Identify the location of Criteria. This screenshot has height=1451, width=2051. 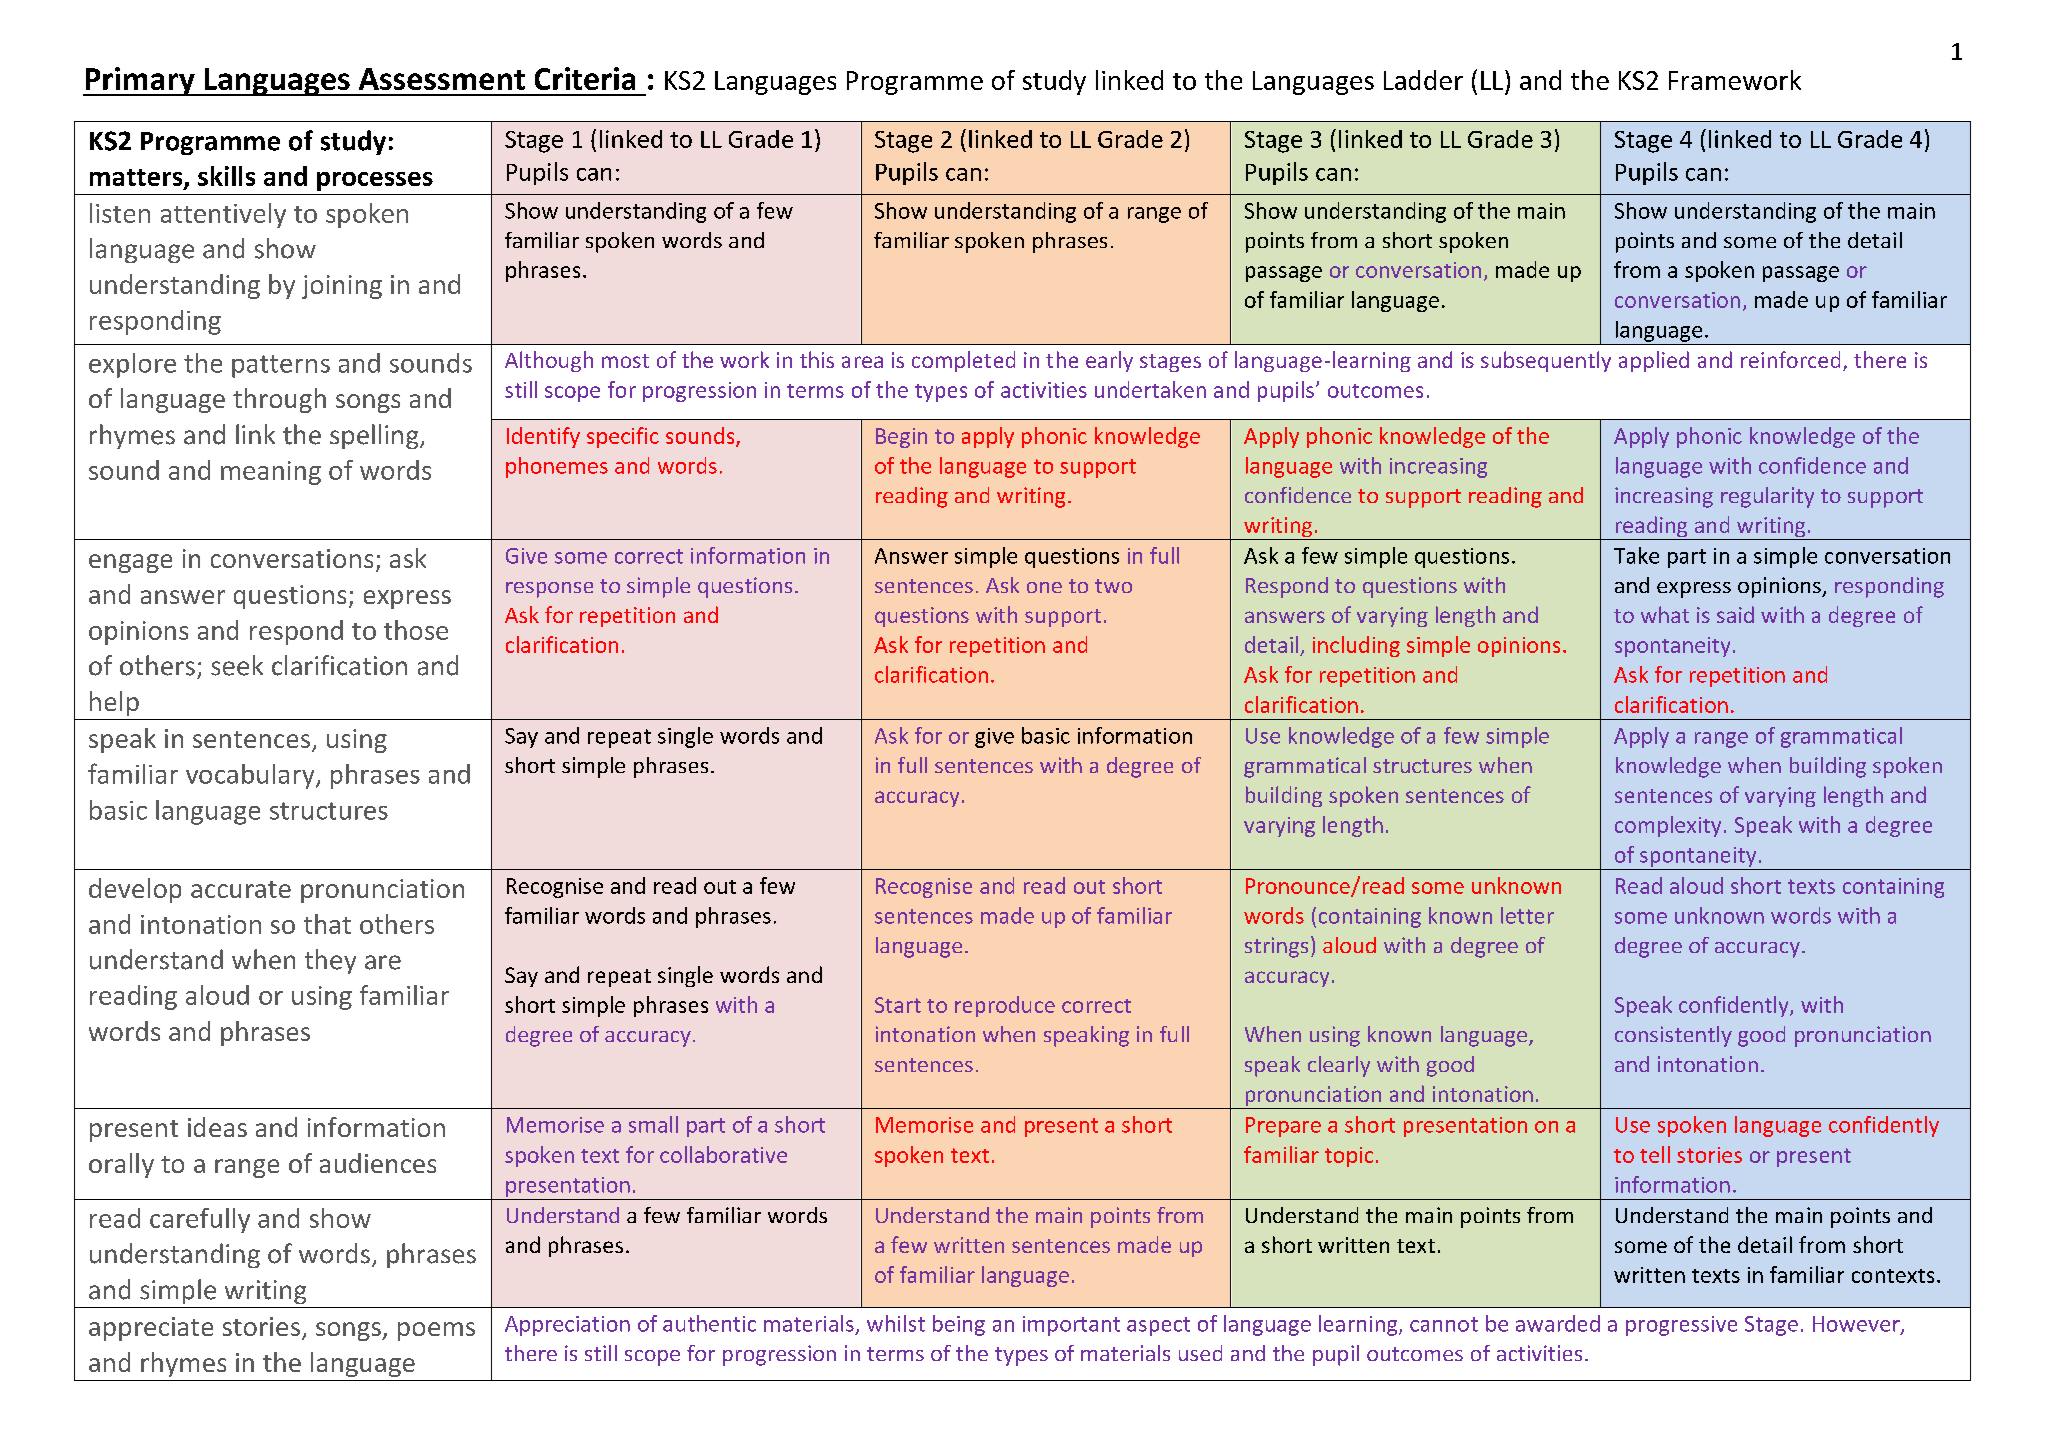
(585, 78).
